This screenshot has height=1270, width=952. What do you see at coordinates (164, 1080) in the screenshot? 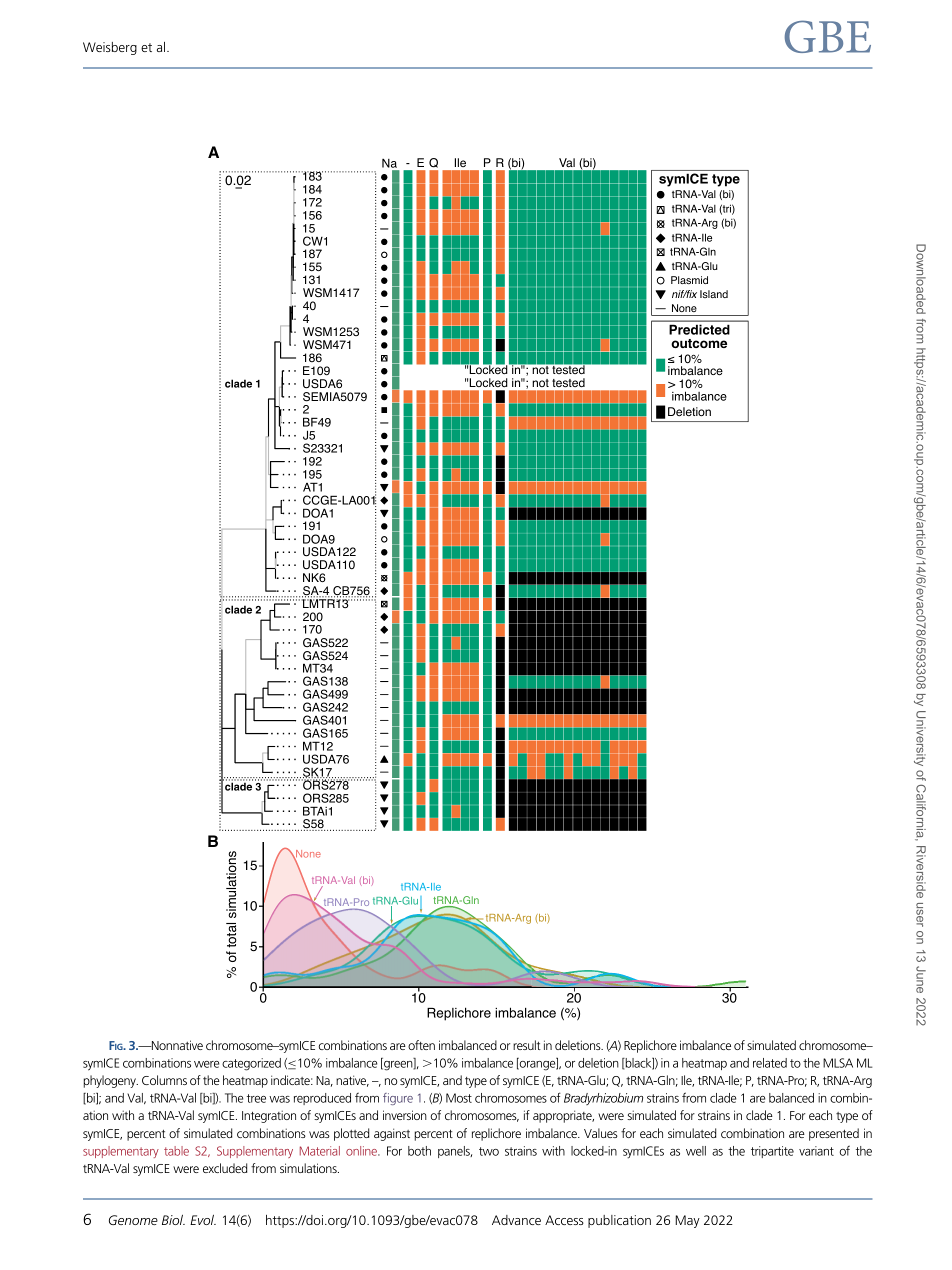
I see `Columns` at bounding box center [164, 1080].
